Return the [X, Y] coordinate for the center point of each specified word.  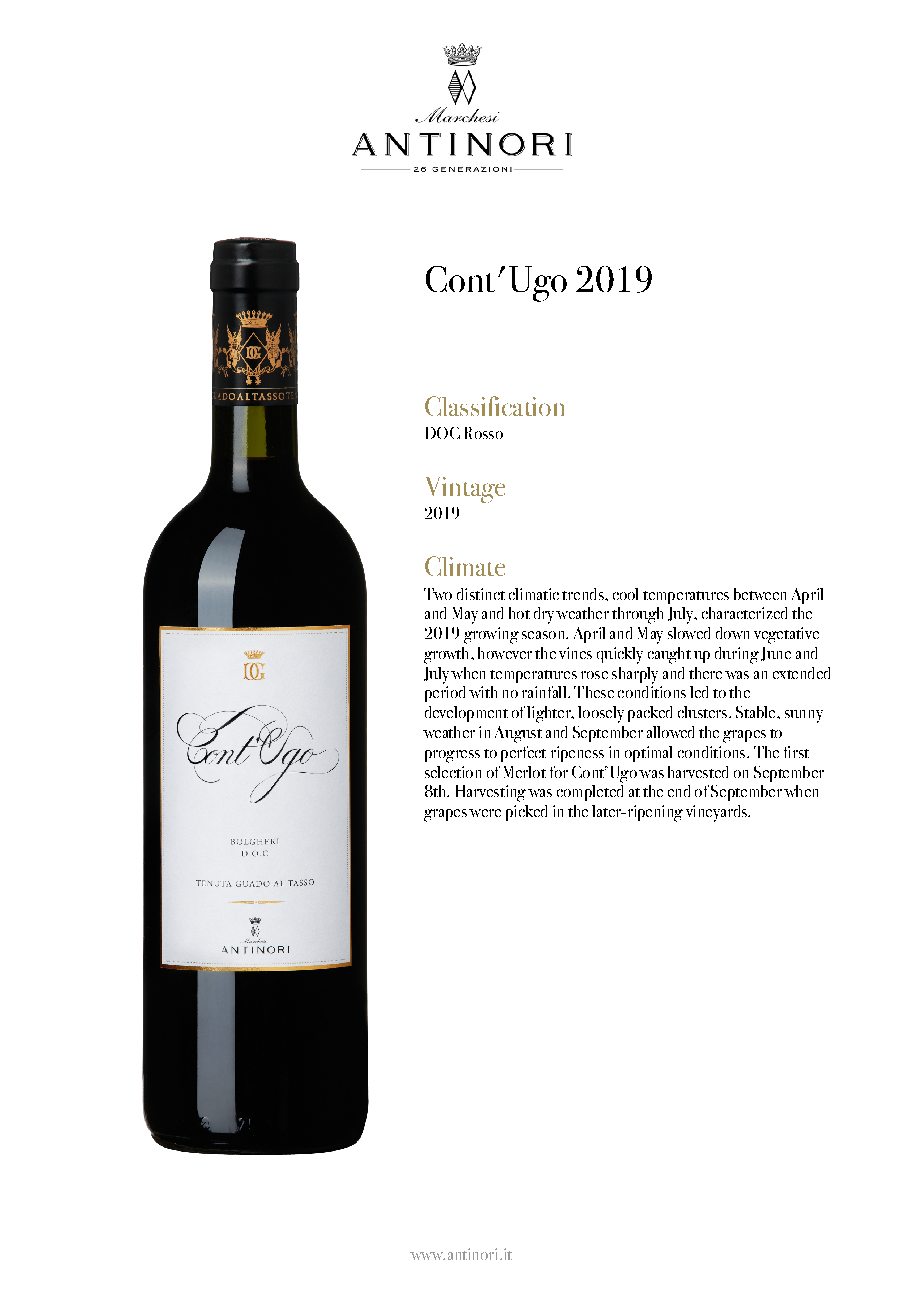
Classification [494, 406]
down [732, 633]
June [776, 654]
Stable [757, 712]
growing [491, 635]
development [466, 714]
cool [625, 594]
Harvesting [491, 793]
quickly [620, 655]
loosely [601, 714]
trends [584, 594]
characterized [744, 613]
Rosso [484, 433]
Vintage [465, 490]
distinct [481, 594]
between [760, 594]
